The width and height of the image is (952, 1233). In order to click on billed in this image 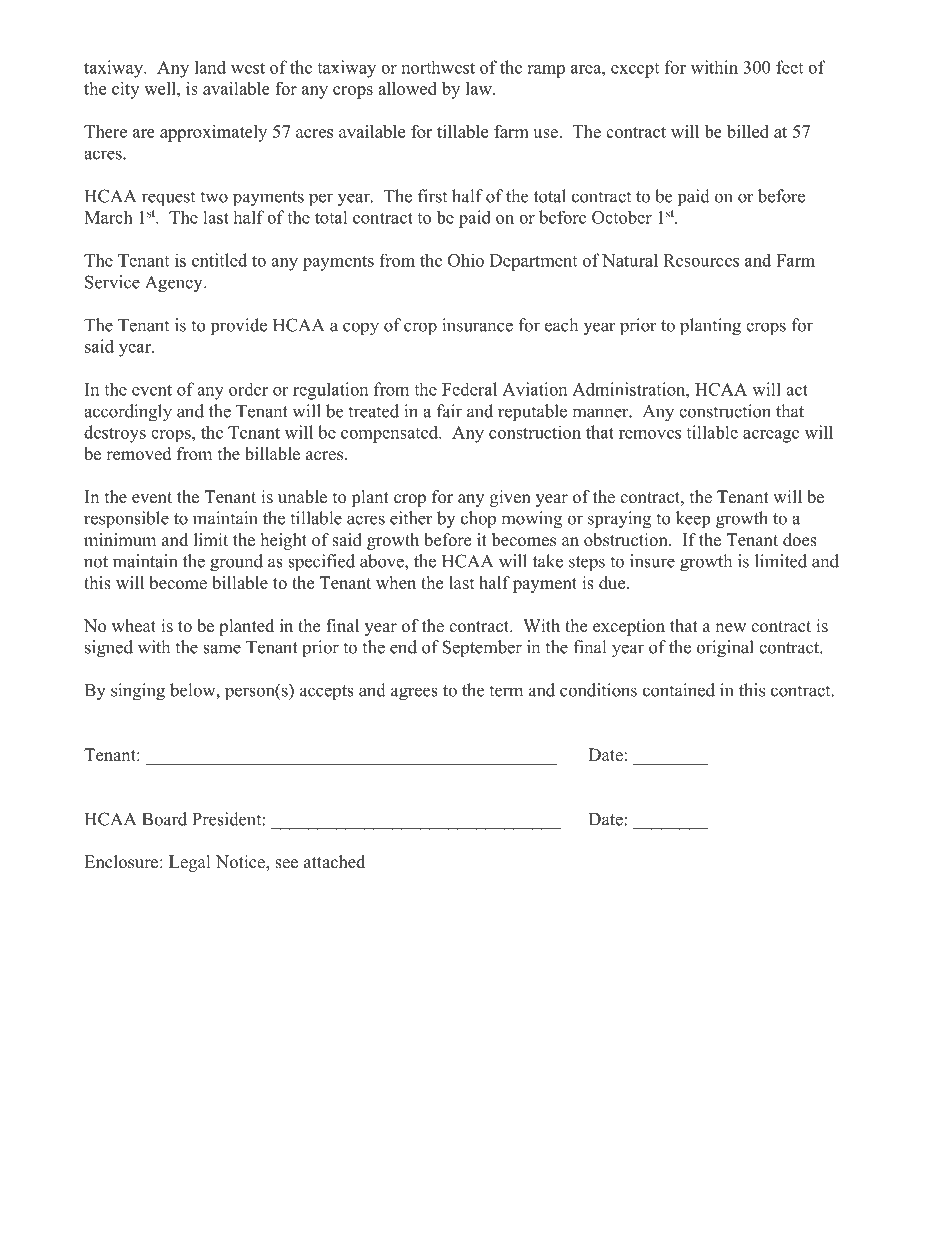, I will do `click(748, 131)`.
